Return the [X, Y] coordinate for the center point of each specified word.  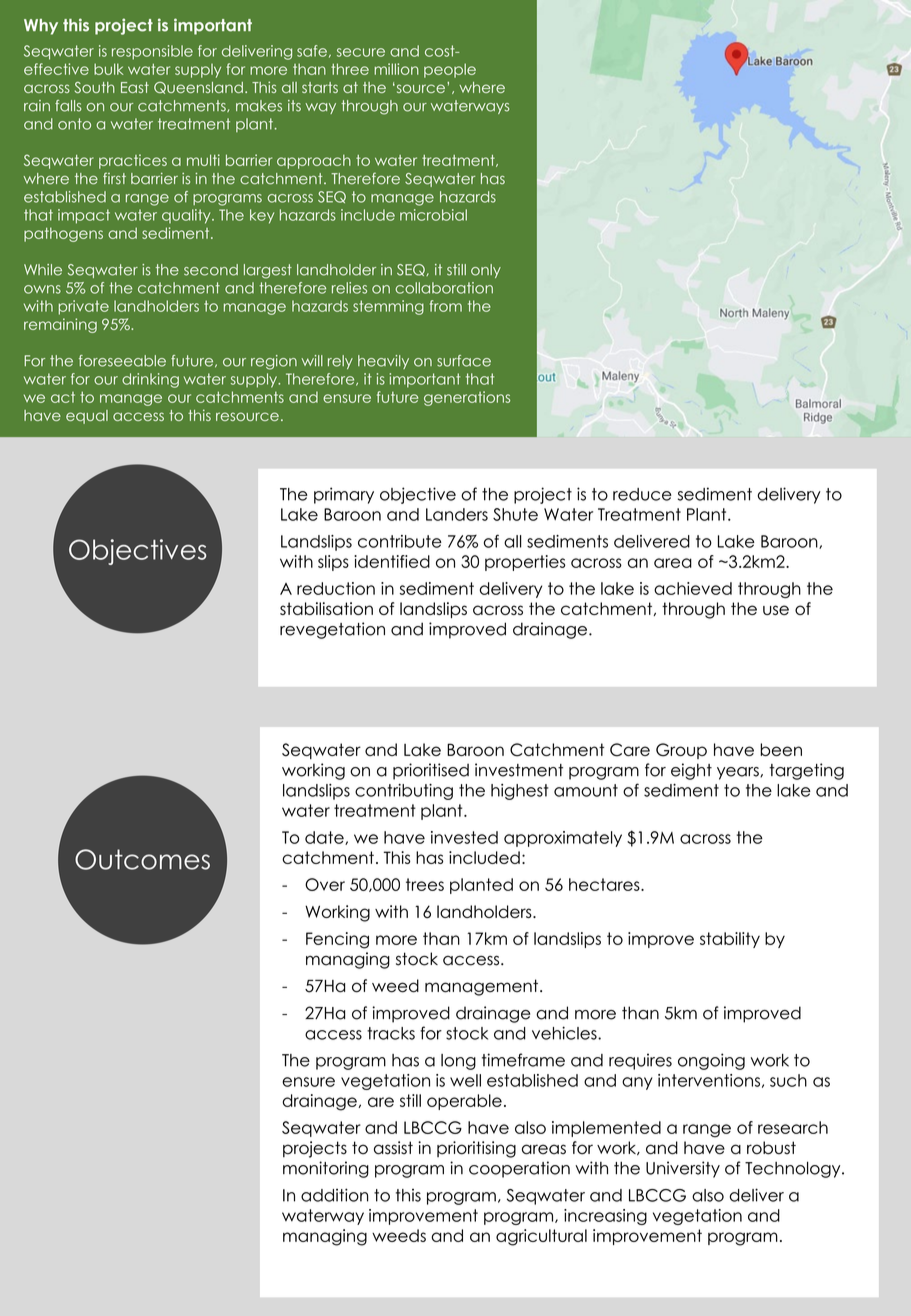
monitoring [326, 1169]
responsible [152, 52]
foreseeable [122, 361]
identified [392, 561]
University [683, 1169]
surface [464, 361]
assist [393, 1148]
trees [425, 884]
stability [730, 940]
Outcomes [142, 859]
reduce [642, 494]
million [396, 69]
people [450, 70]
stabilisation [326, 608]
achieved [693, 588]
